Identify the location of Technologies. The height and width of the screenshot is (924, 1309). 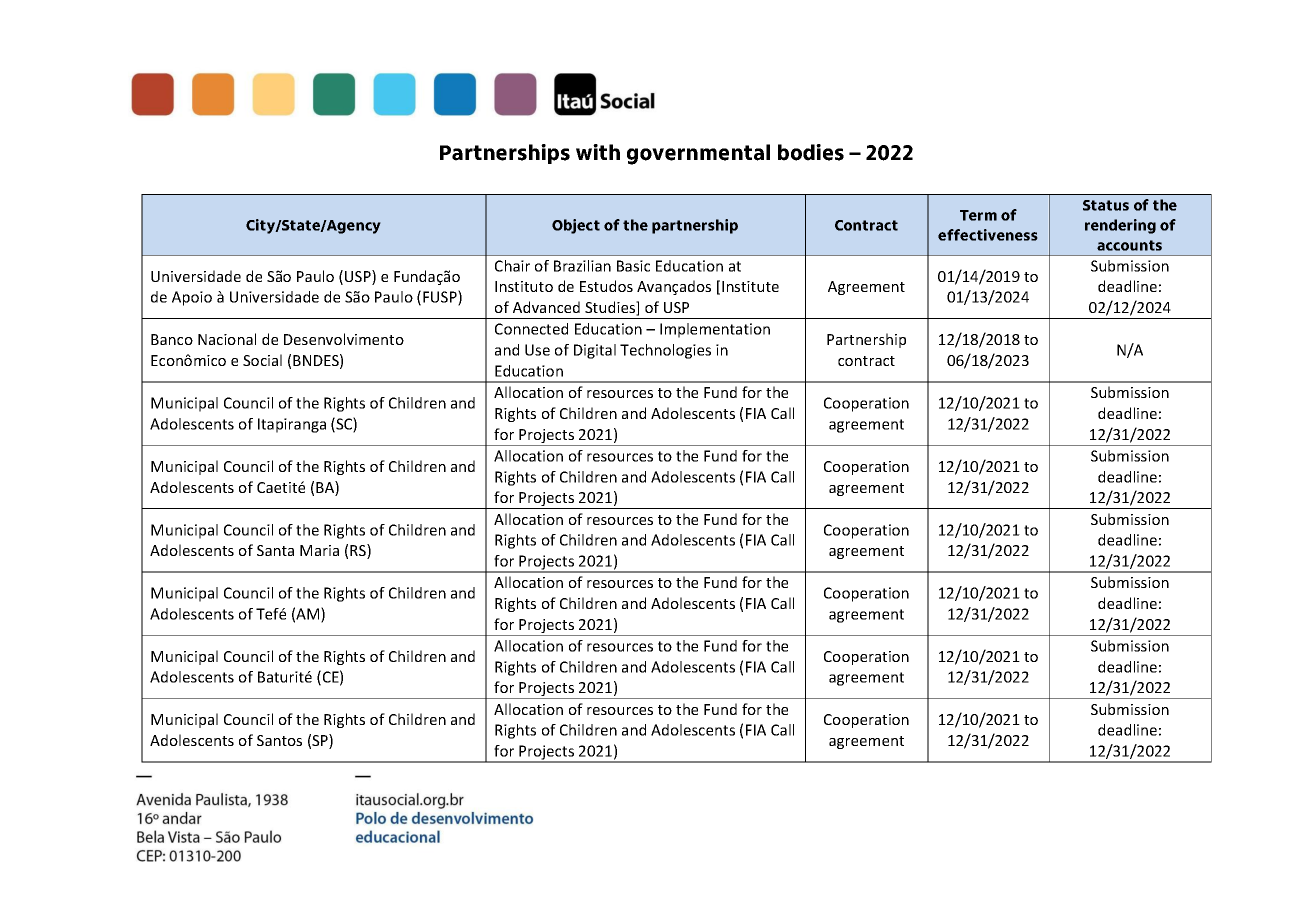
(665, 351).
